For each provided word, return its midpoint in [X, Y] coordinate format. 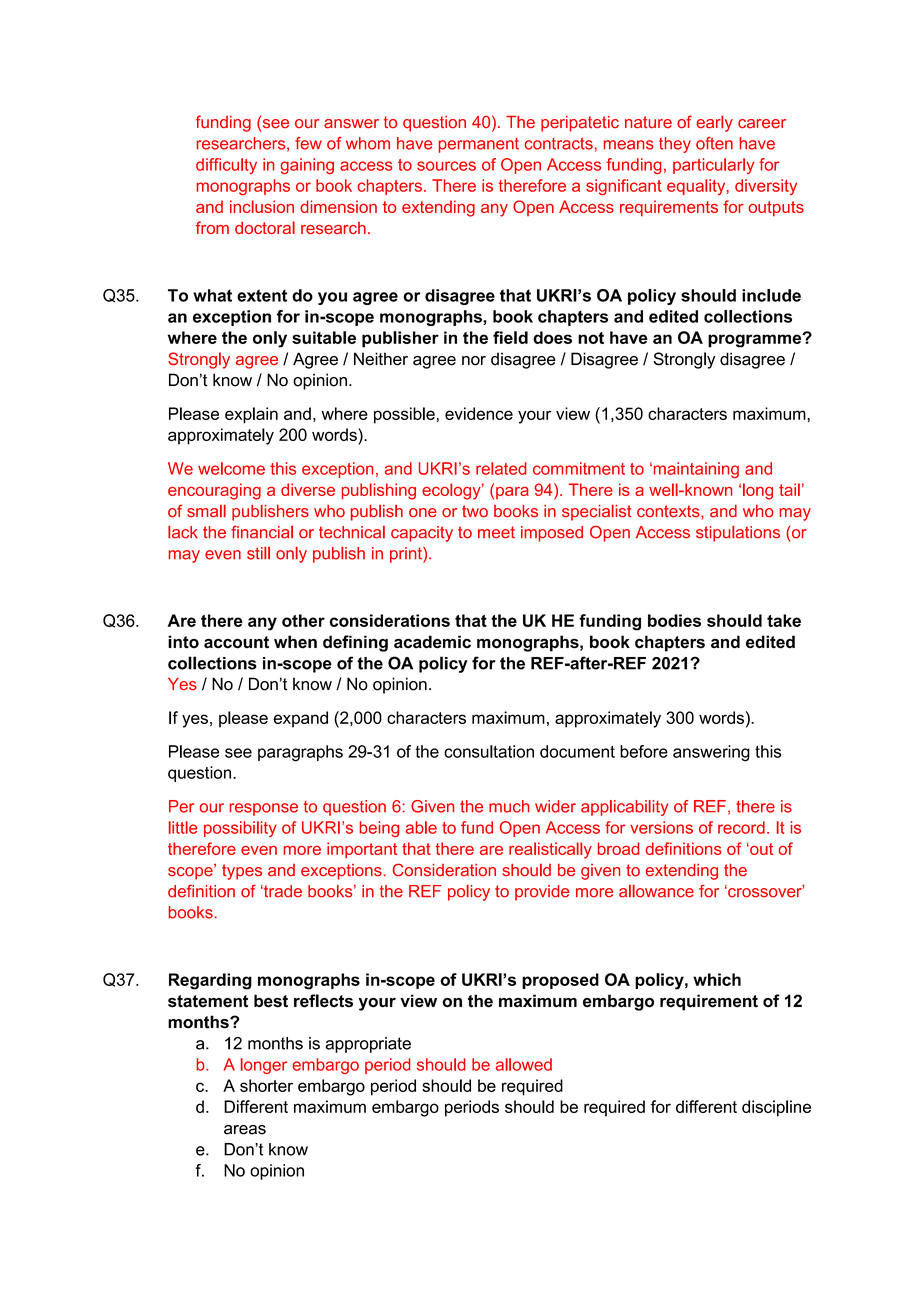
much [509, 806]
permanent [479, 145]
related [501, 468]
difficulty [226, 166]
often [714, 143]
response [263, 809]
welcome [231, 468]
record [741, 827]
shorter [266, 1085]
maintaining [695, 470]
